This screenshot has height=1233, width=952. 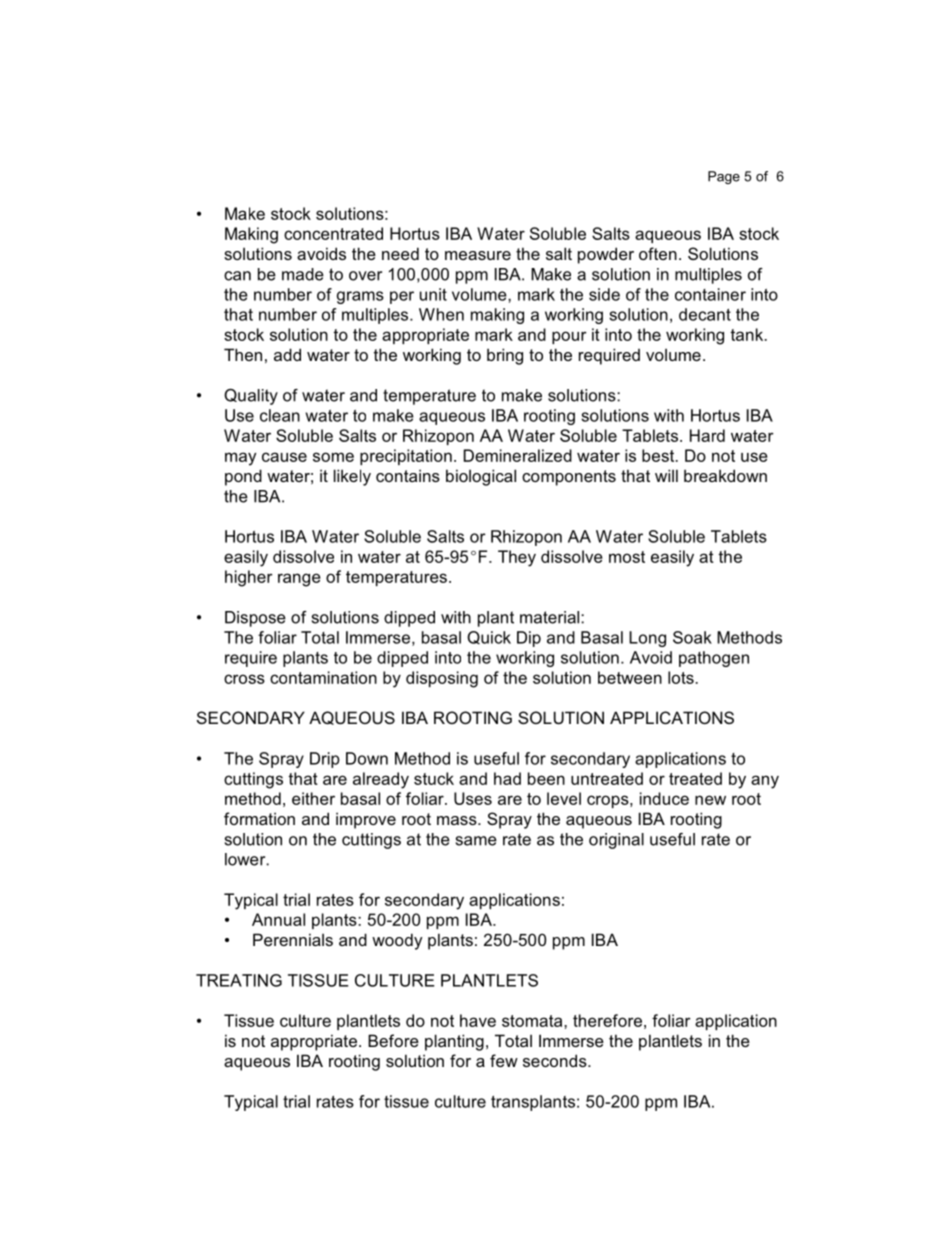 What do you see at coordinates (239, 980) in the screenshot?
I see `TREATING` at bounding box center [239, 980].
